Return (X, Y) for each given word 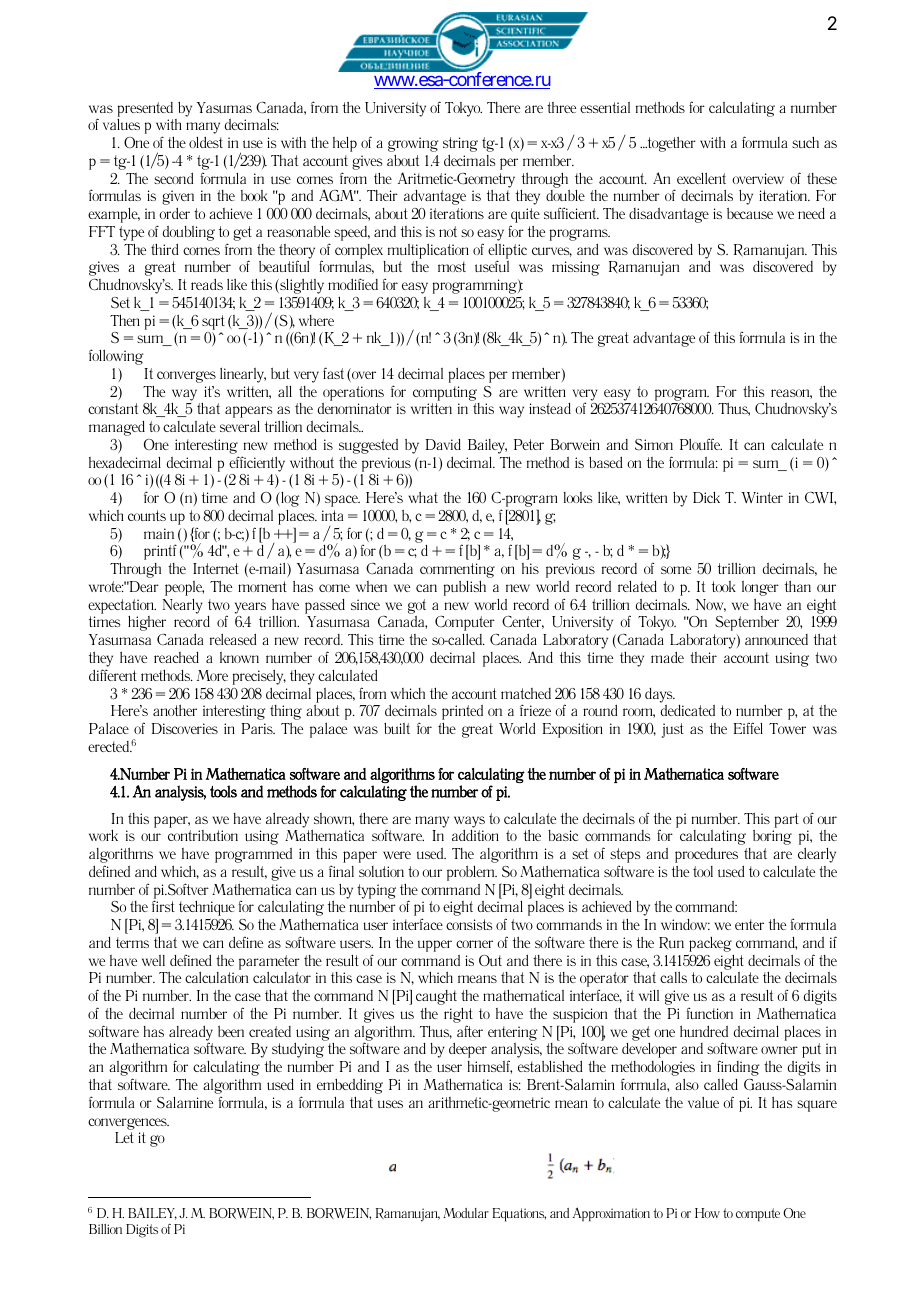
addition (475, 835)
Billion (105, 1229)
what (423, 497)
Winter (762, 497)
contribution (203, 835)
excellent (701, 178)
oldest (206, 142)
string (460, 146)
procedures (706, 857)
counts (147, 515)
